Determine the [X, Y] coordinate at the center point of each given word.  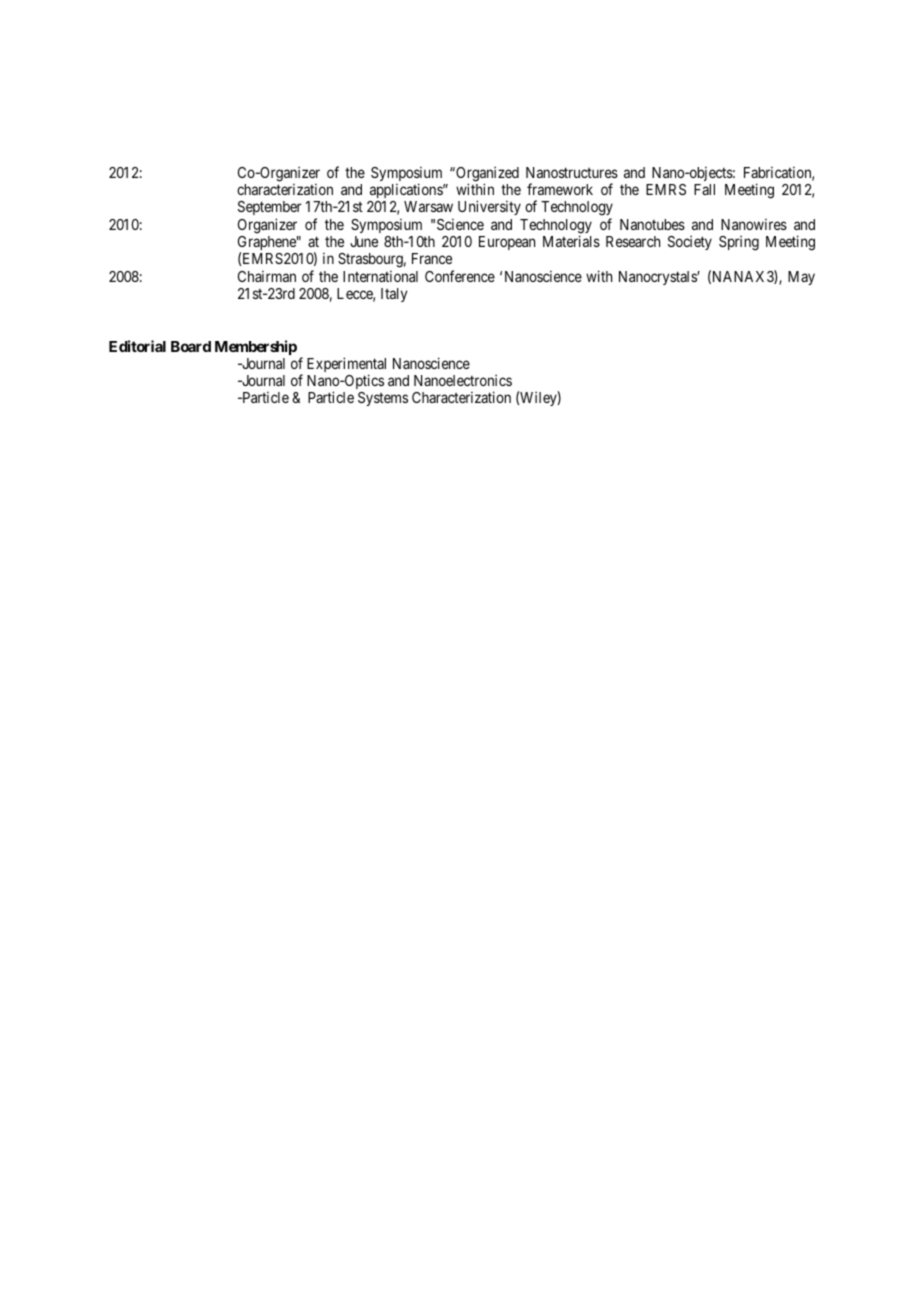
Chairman [267, 276]
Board [191, 346]
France [432, 258]
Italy [394, 295]
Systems [383, 399]
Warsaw [428, 206]
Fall [704, 189]
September [270, 210]
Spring [739, 243]
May [801, 278]
